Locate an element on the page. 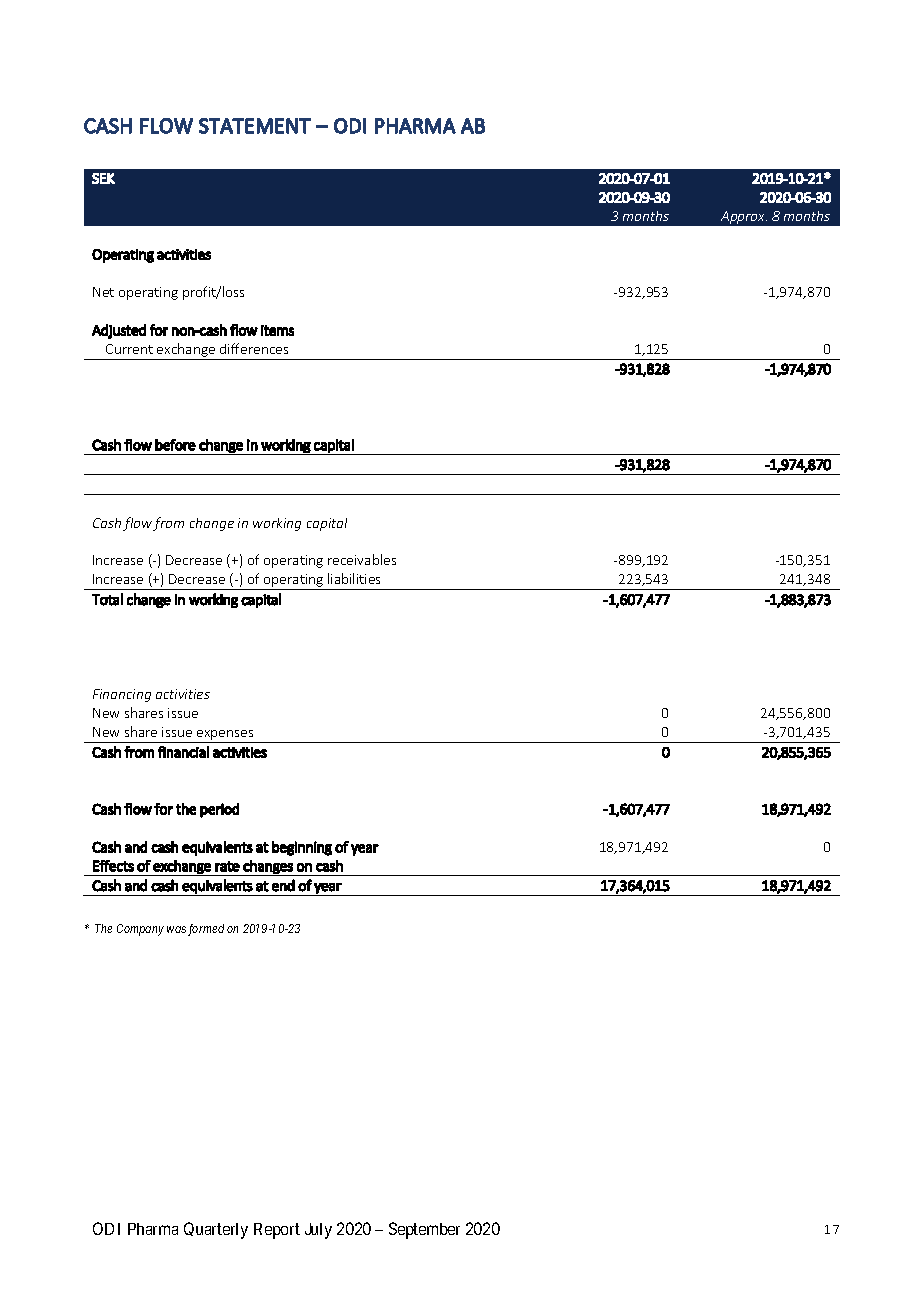 Image resolution: width=924 pixels, height=1308 pixels. items is located at coordinates (277, 330).
